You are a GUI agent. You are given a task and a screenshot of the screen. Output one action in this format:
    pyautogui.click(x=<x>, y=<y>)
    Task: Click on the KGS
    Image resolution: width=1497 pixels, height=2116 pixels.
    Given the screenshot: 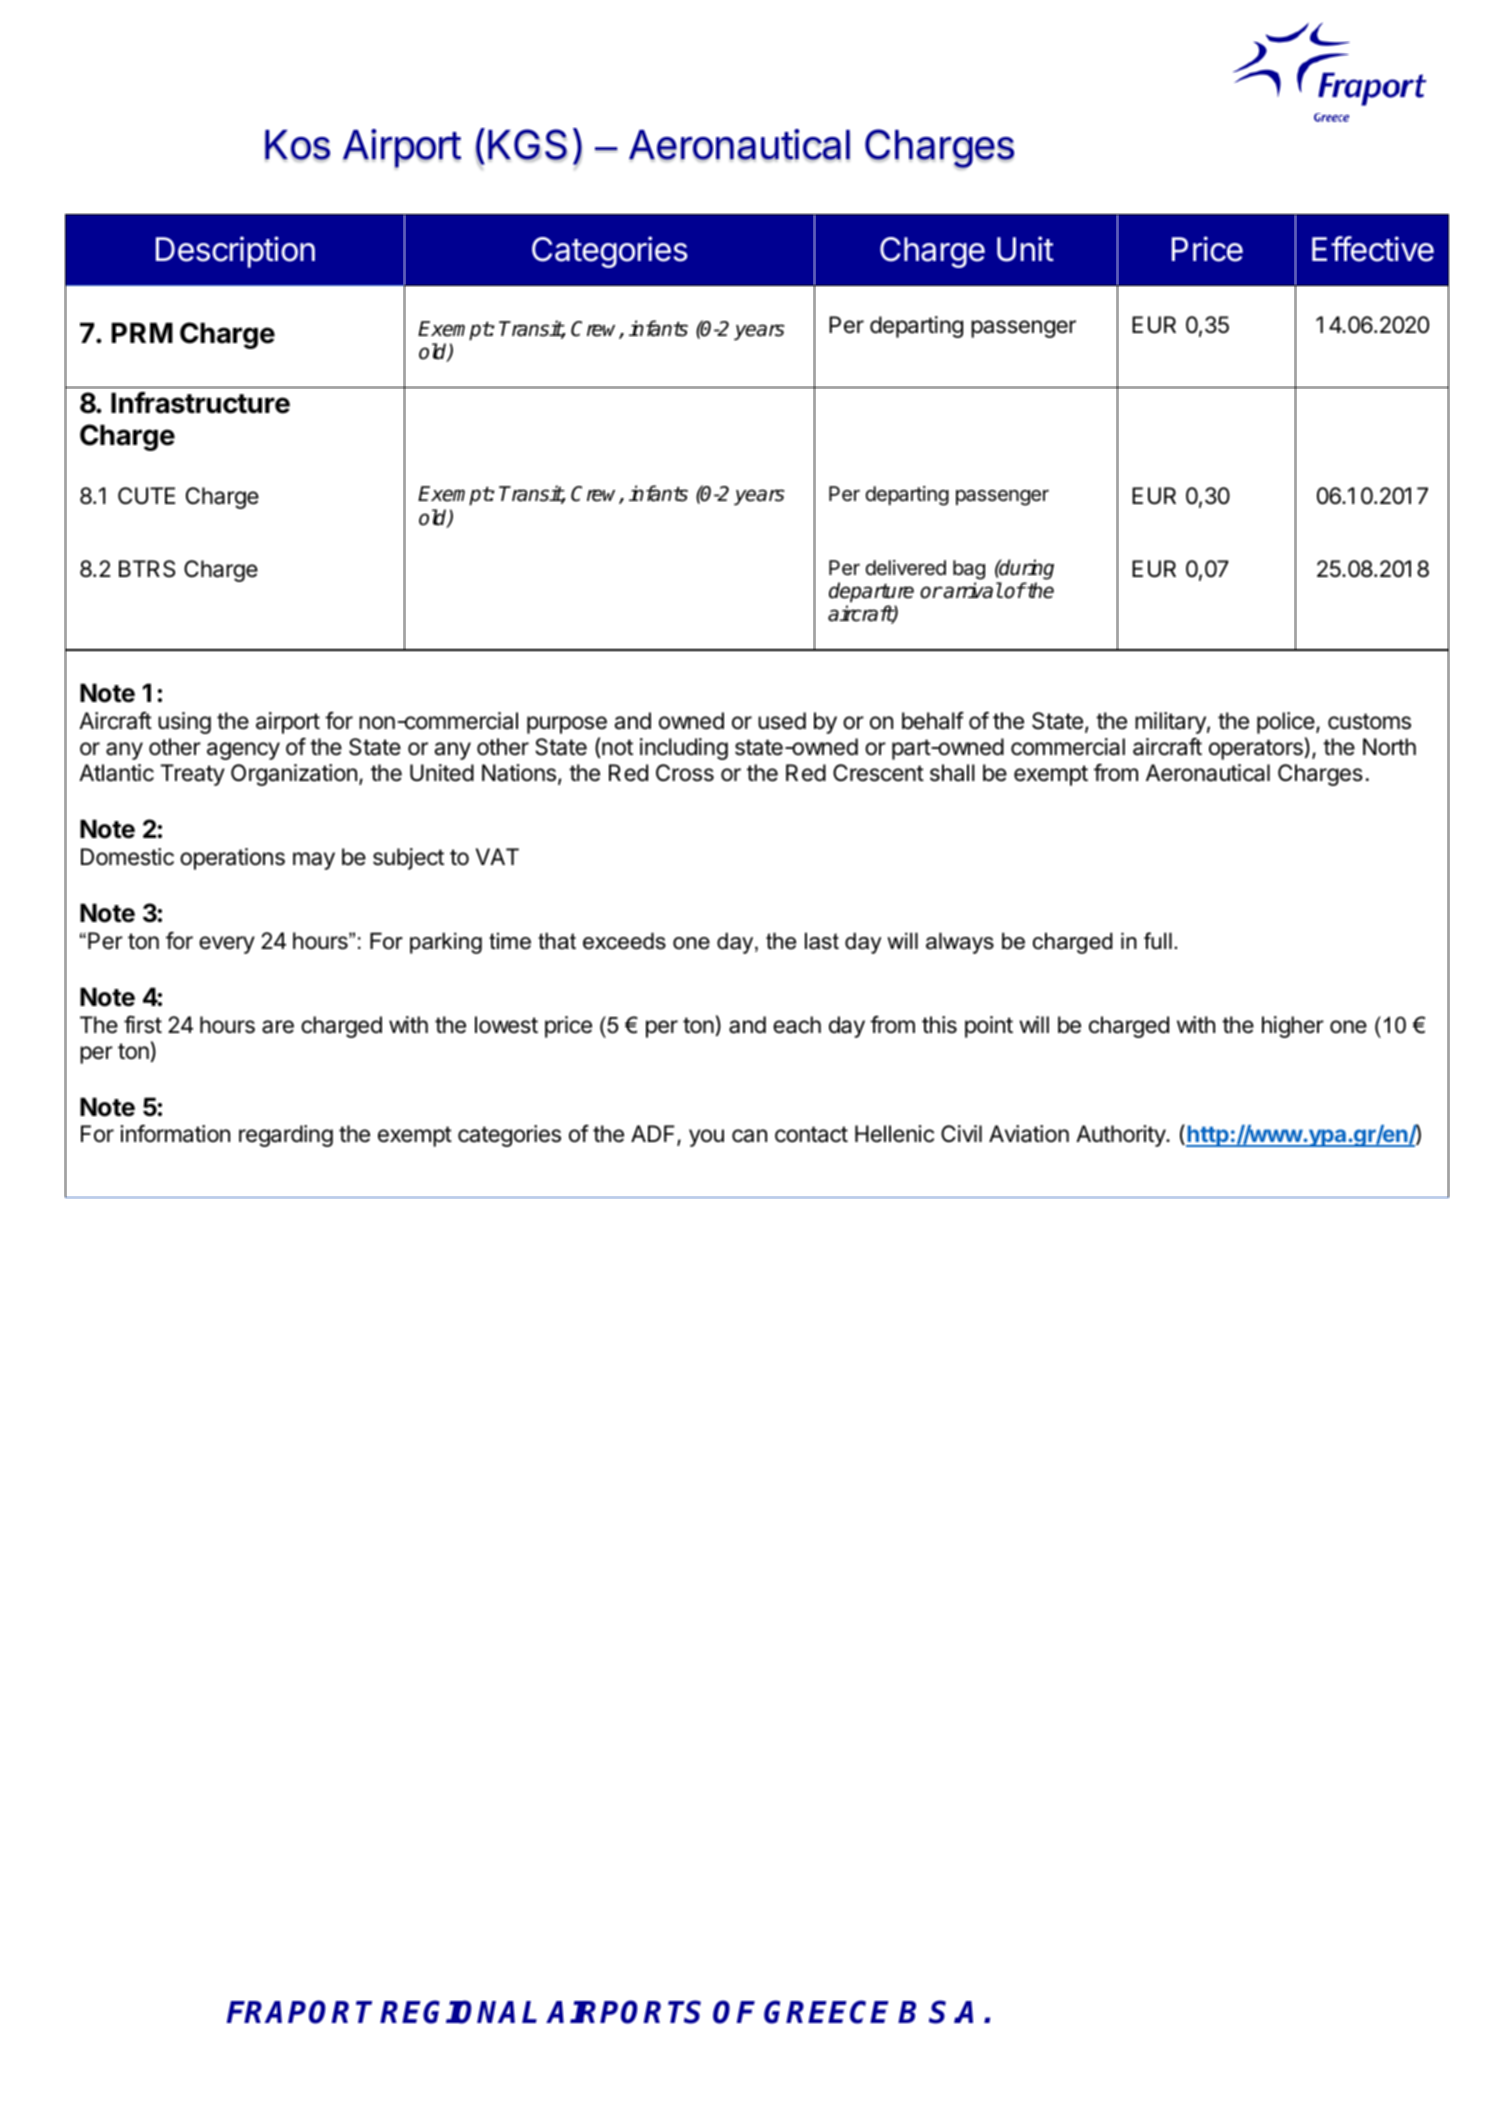 What is the action you would take?
    pyautogui.click(x=527, y=145)
